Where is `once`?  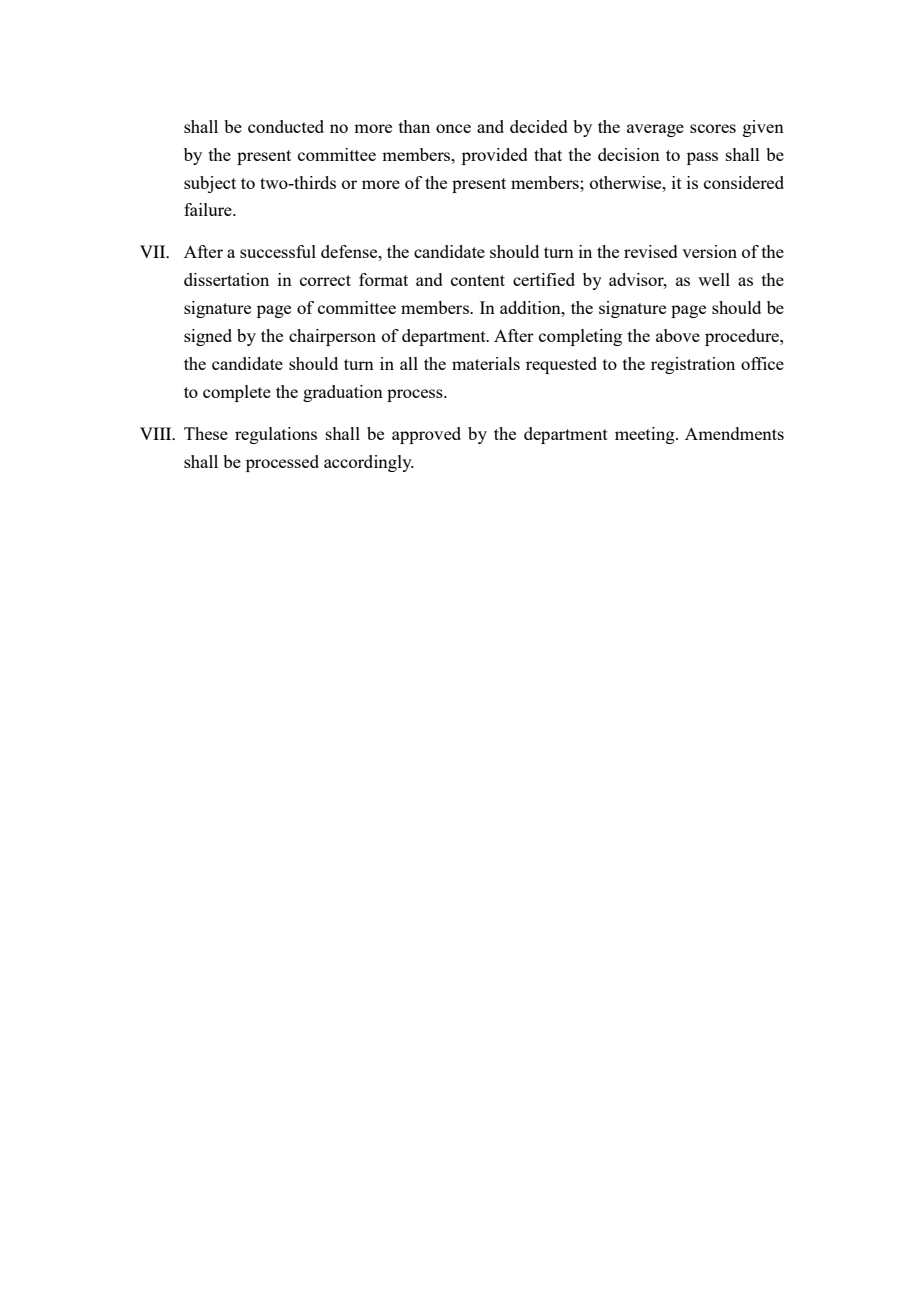 once is located at coordinates (453, 128).
